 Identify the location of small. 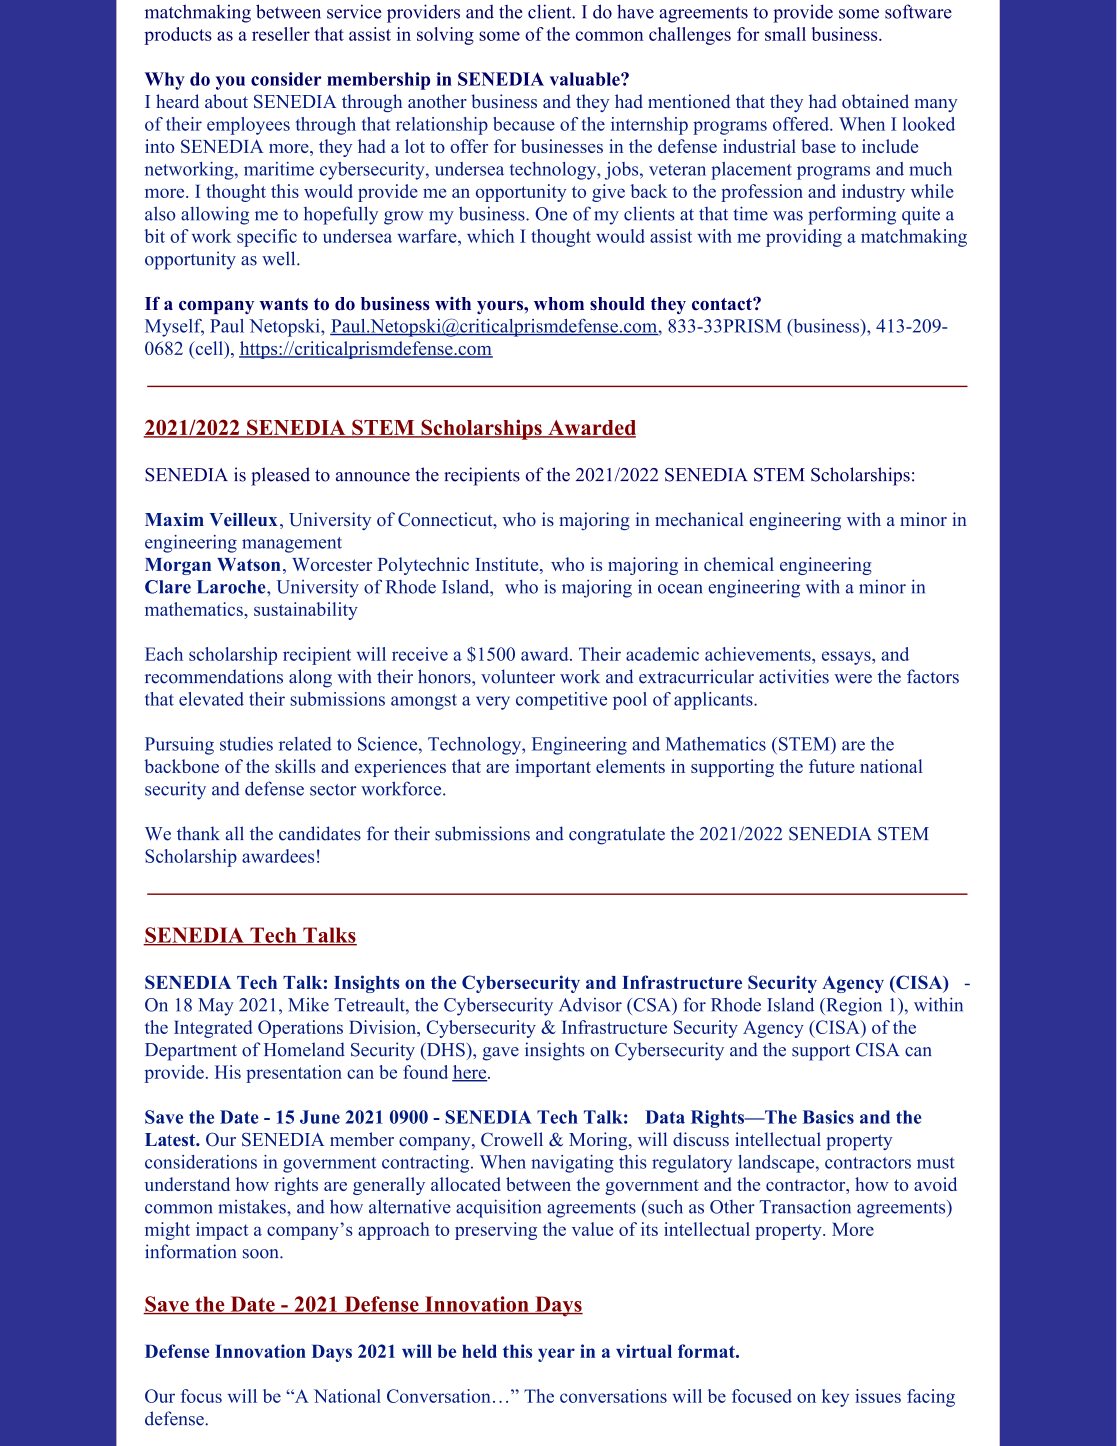
(785, 34).
